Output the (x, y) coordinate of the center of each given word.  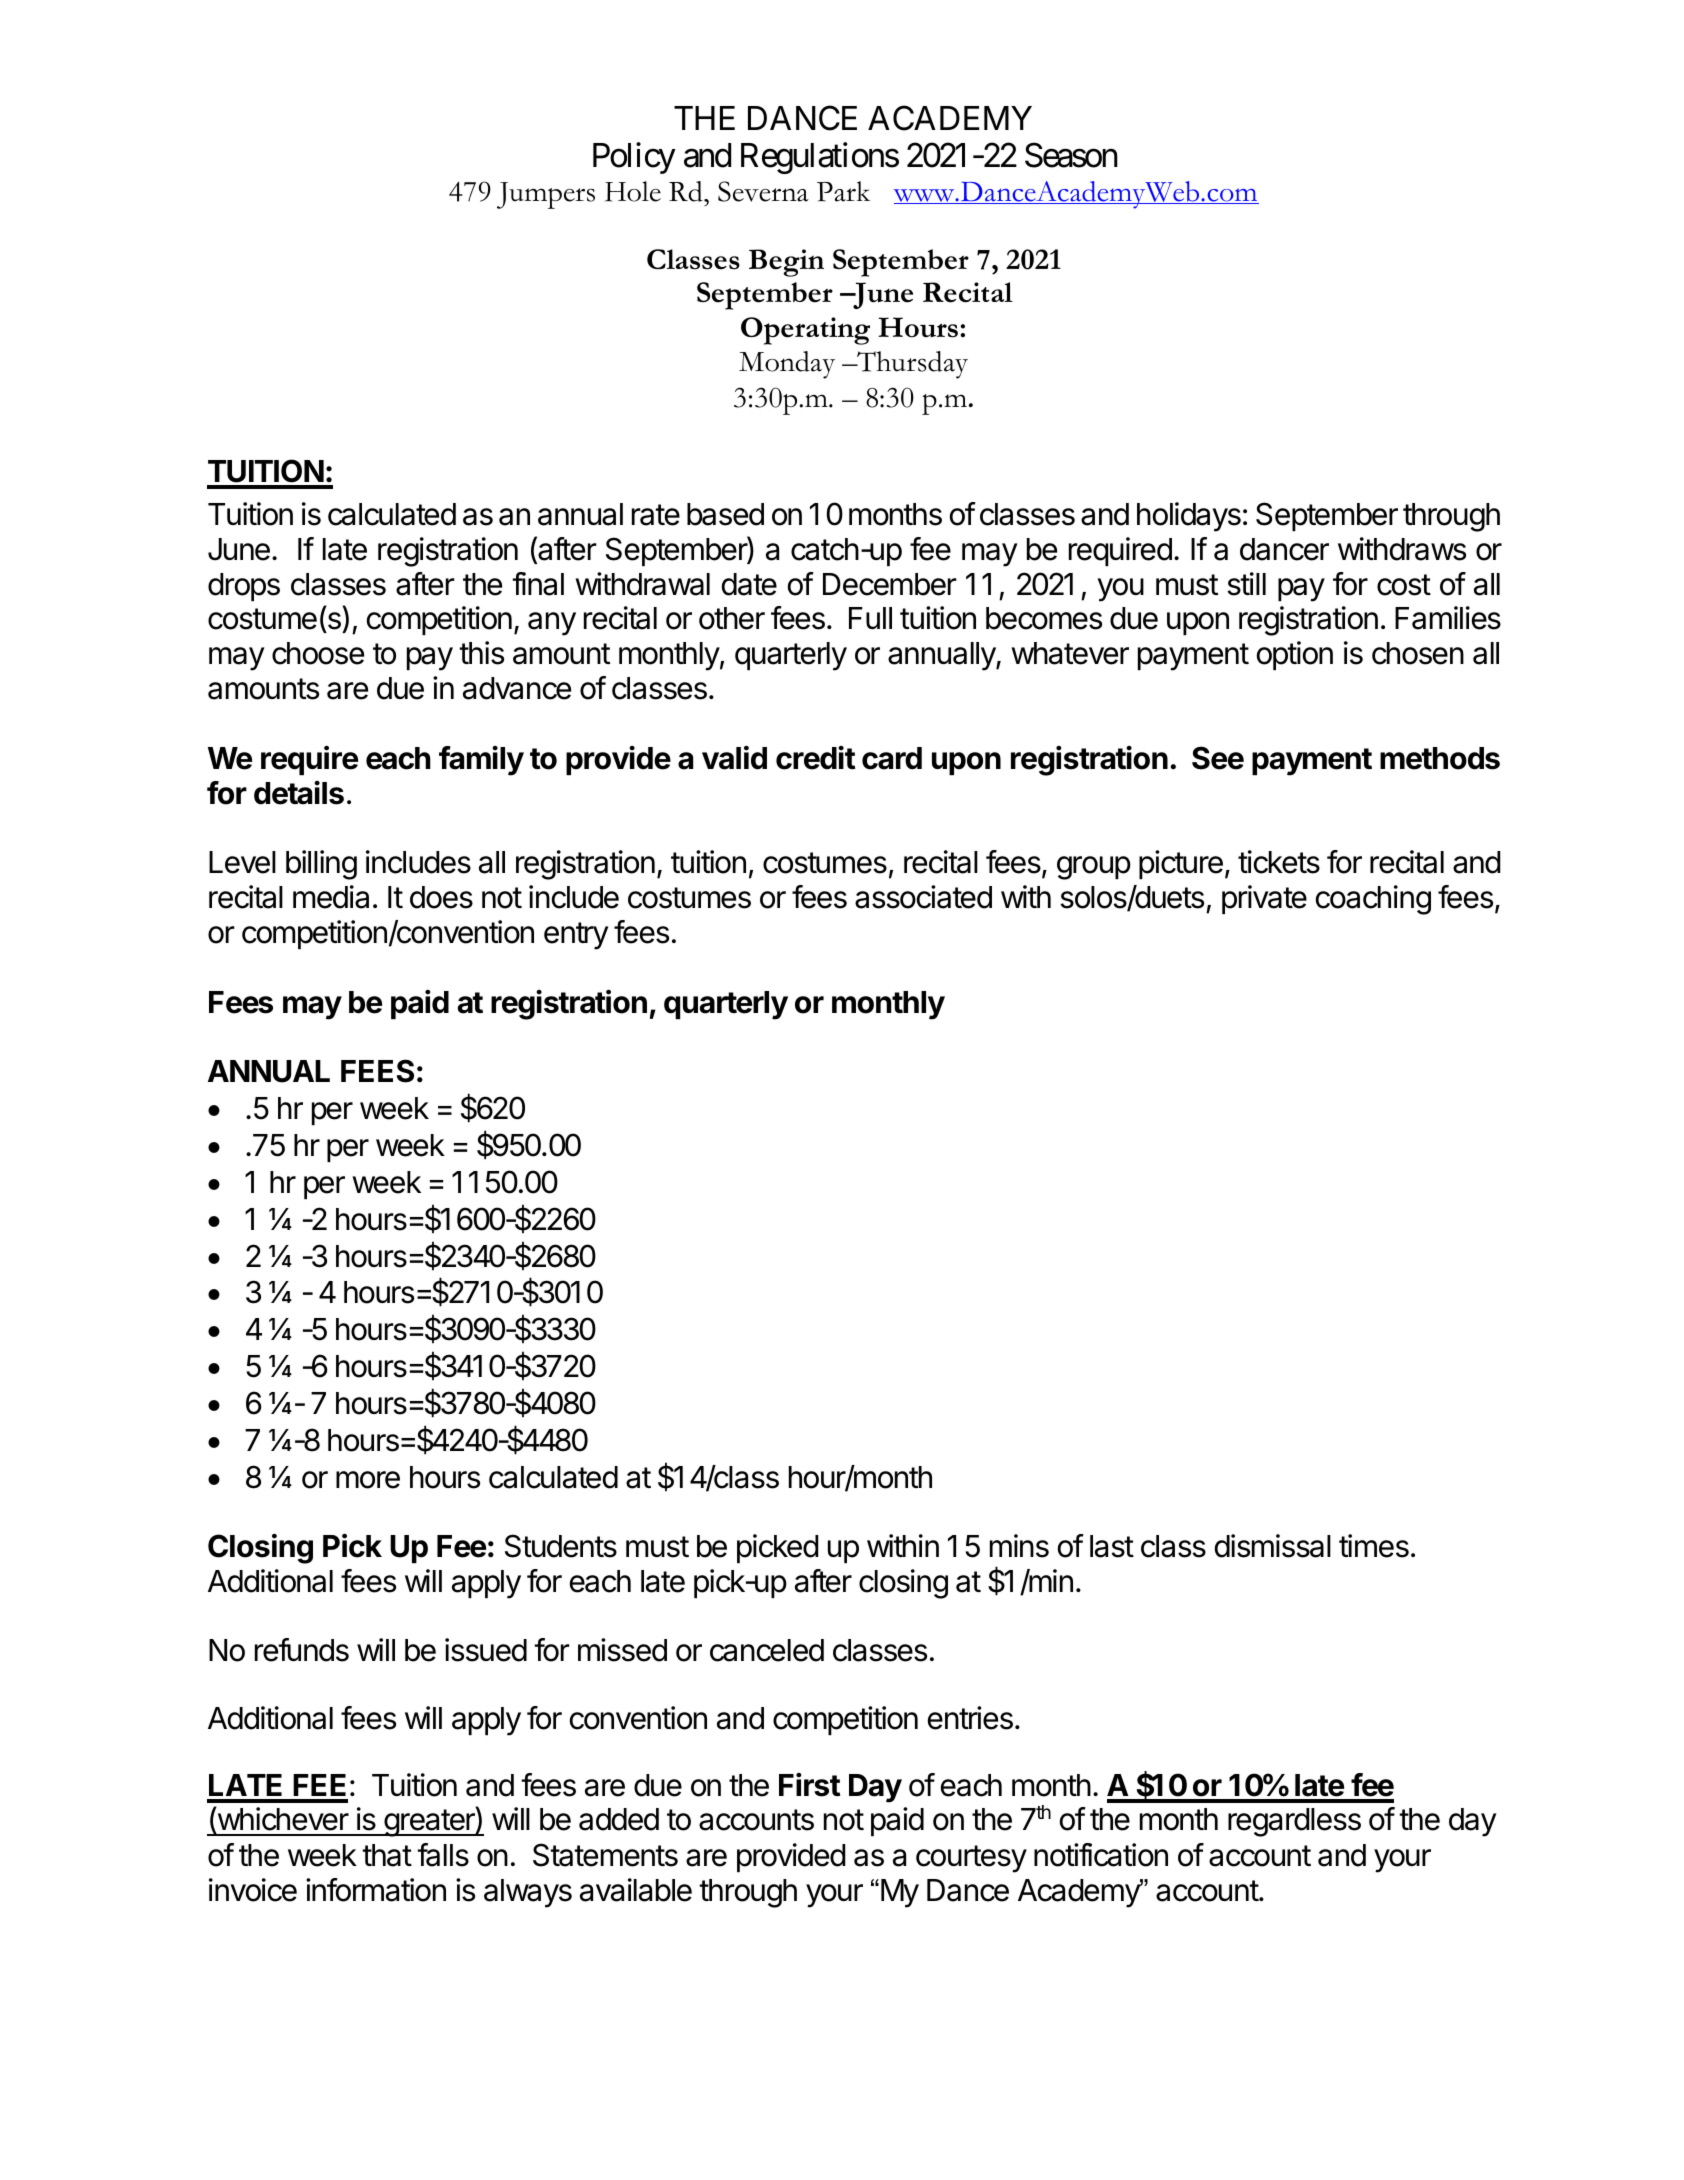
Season (1071, 155)
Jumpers (546, 195)
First (809, 1785)
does (441, 897)
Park (843, 191)
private (1264, 899)
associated (923, 897)
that (387, 1855)
